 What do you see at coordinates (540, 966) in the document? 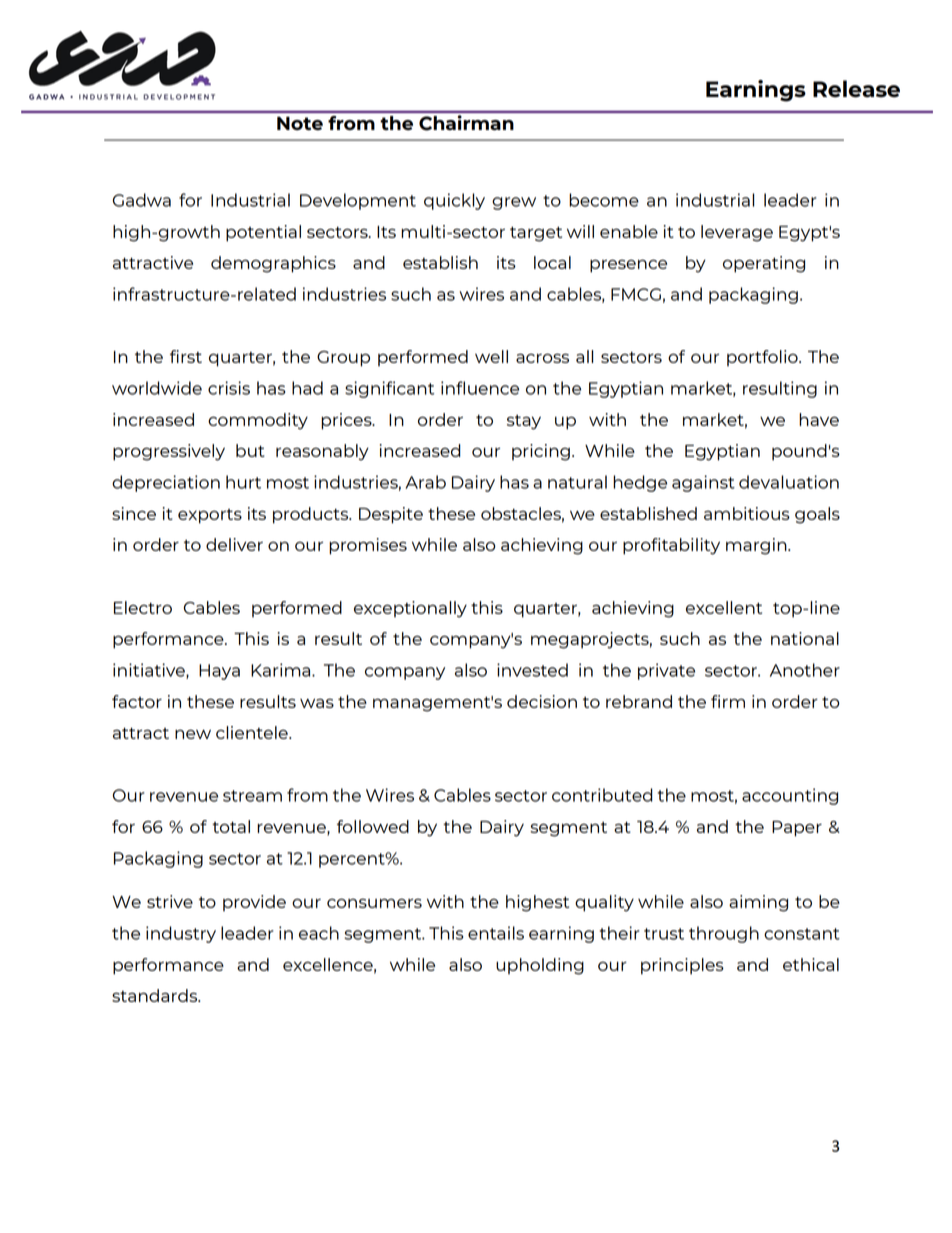
I see `upholding` at bounding box center [540, 966].
